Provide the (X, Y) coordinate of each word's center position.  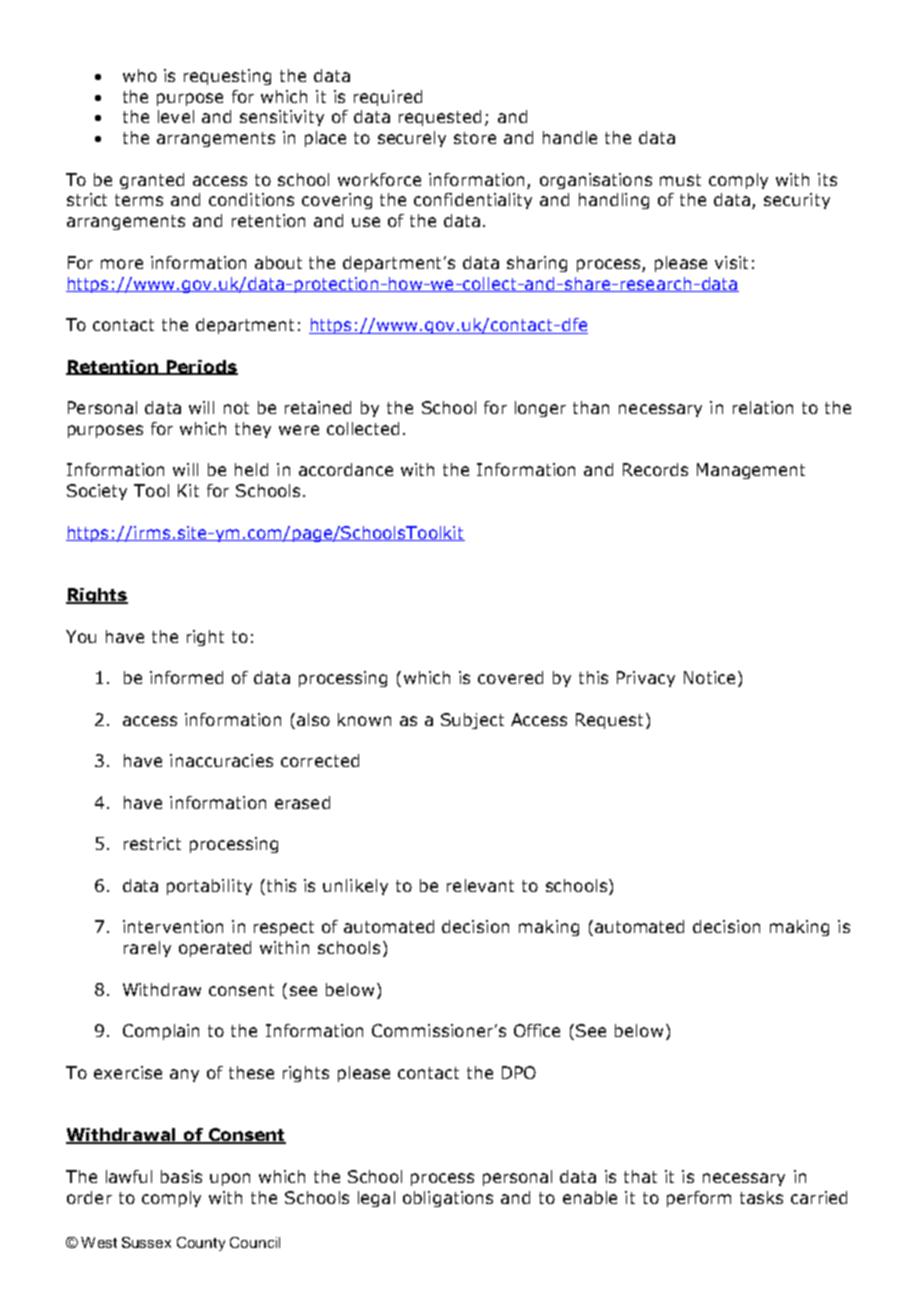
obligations (448, 1199)
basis (181, 1176)
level (176, 116)
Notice (709, 677)
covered (510, 677)
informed (186, 677)
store (475, 138)
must (680, 180)
